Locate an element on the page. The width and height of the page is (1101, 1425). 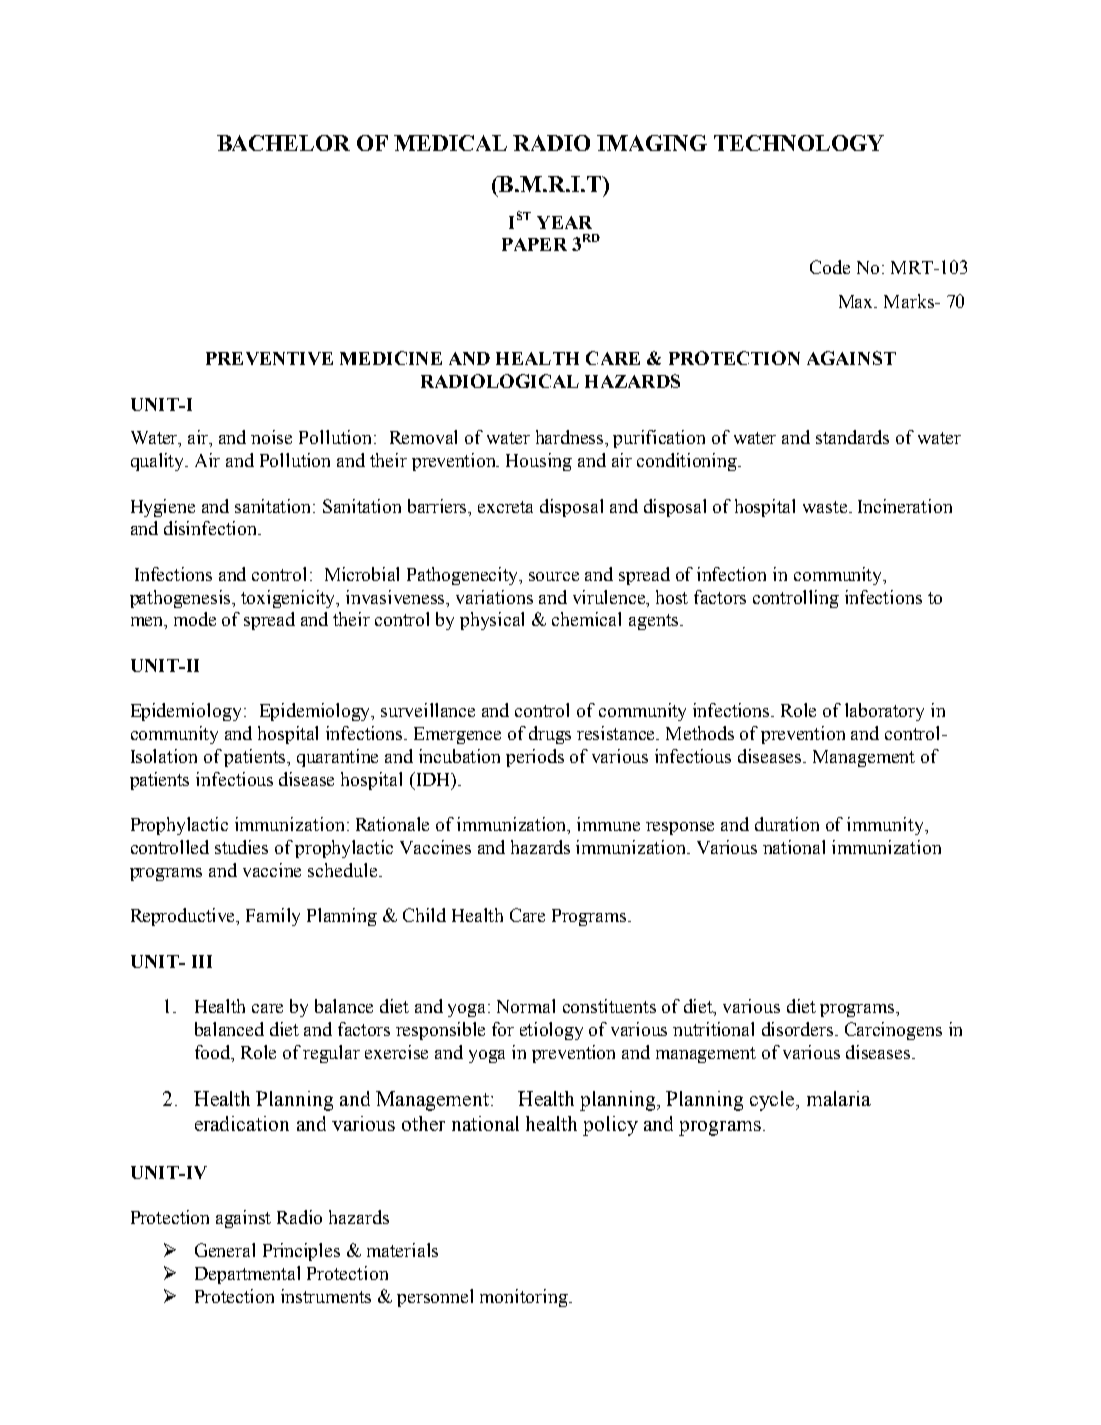
laboratory is located at coordinates (884, 712).
